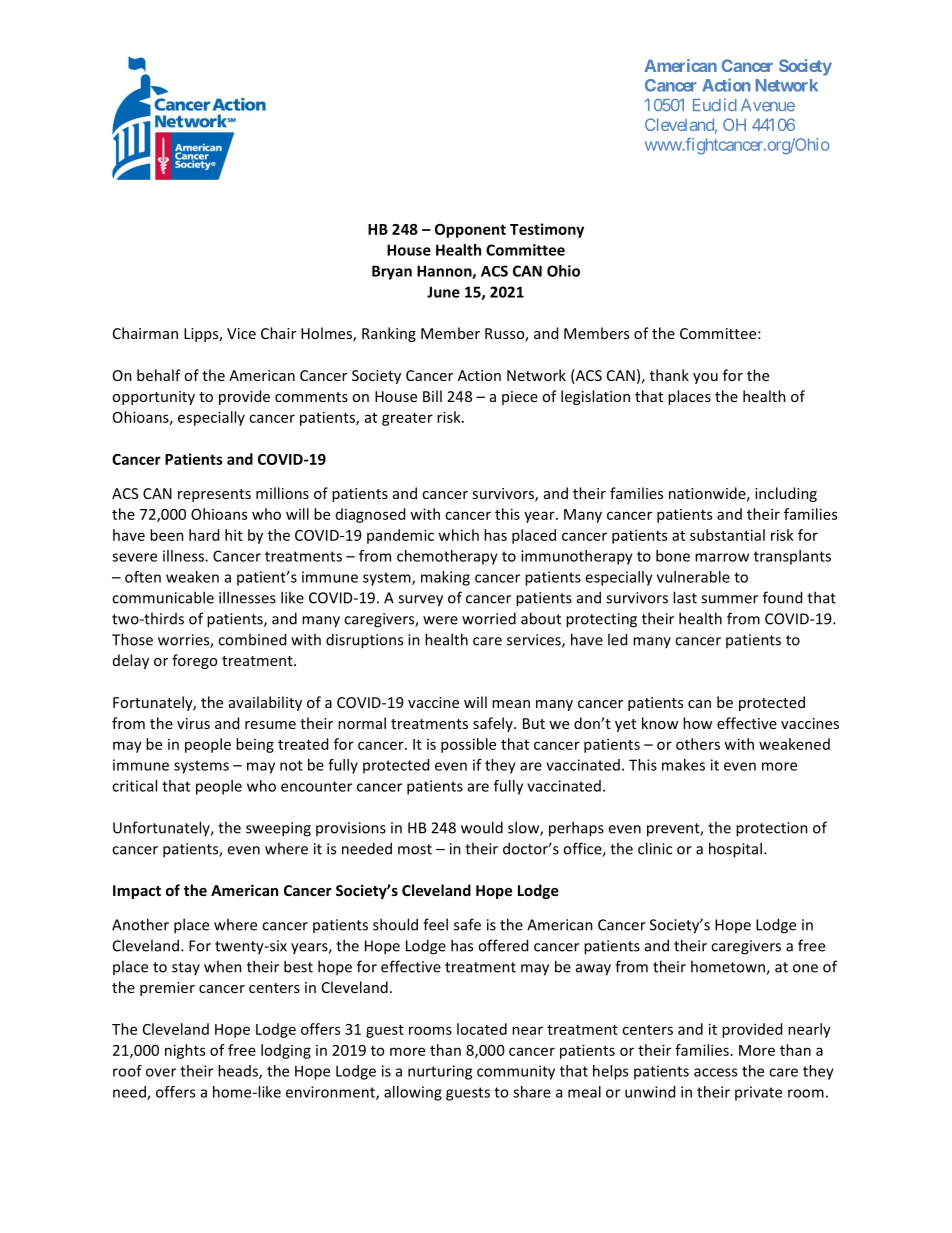 This screenshot has width=952, height=1233. What do you see at coordinates (185, 1051) in the screenshot?
I see `nights` at bounding box center [185, 1051].
